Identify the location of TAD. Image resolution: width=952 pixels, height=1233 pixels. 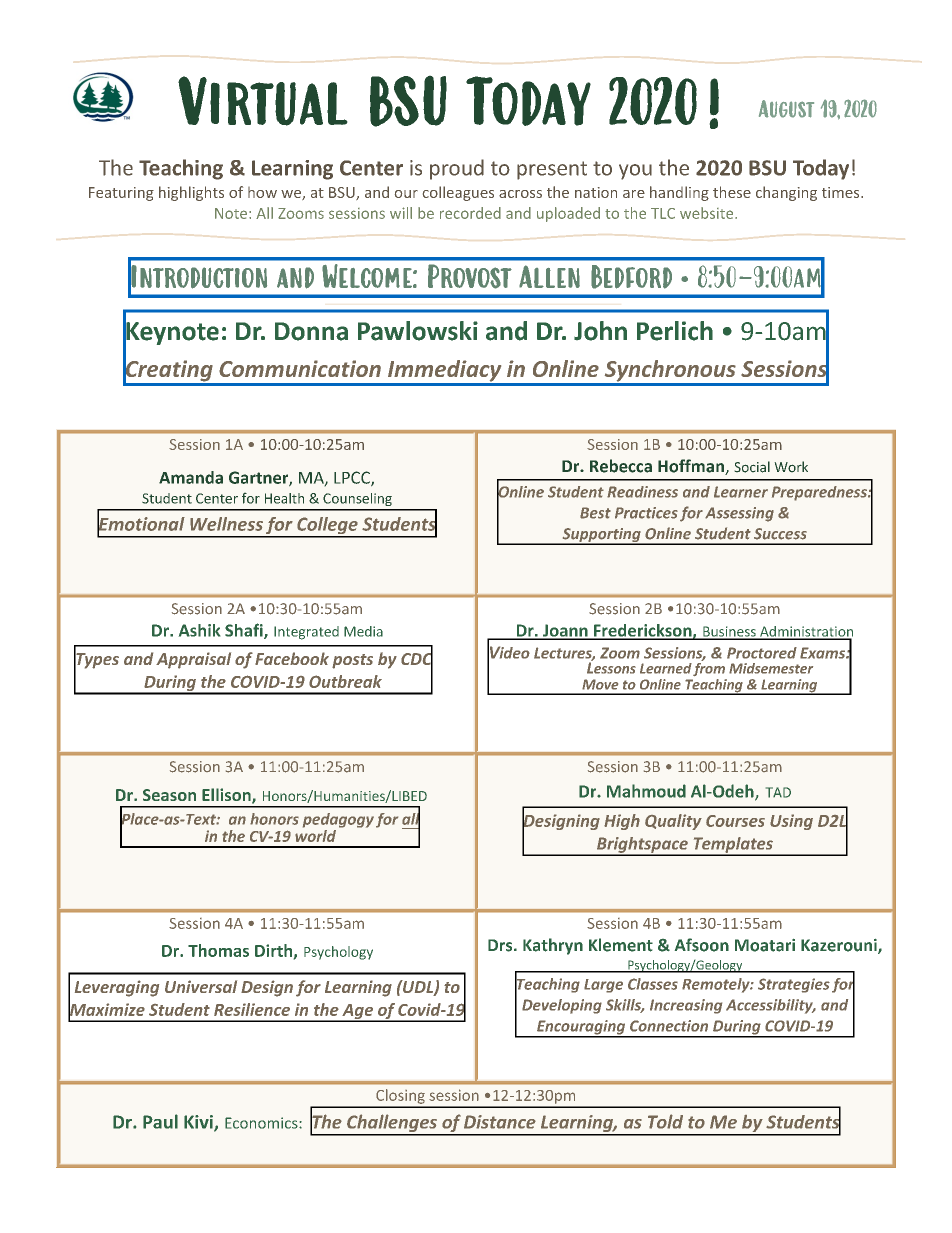
(778, 792).
